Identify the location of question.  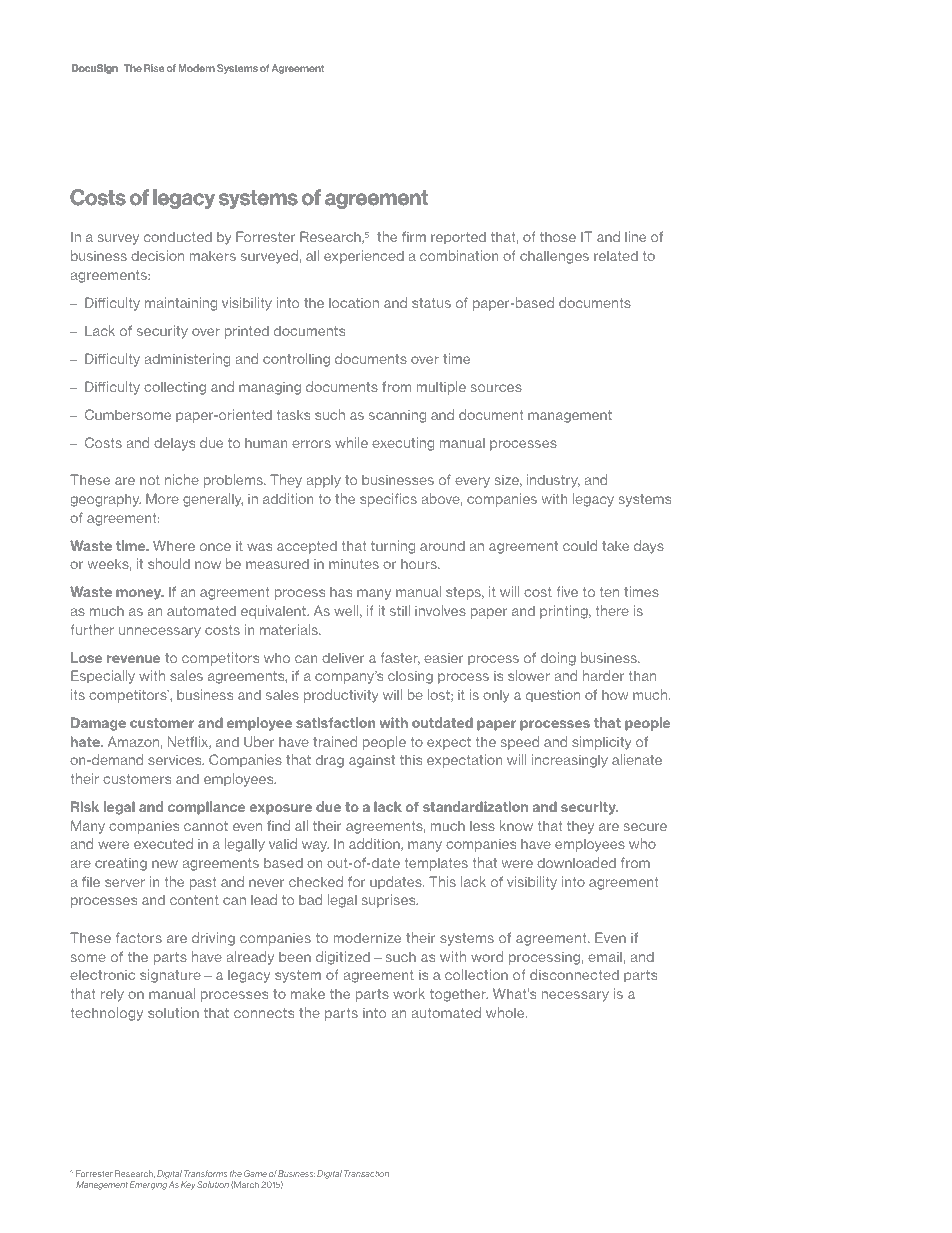
(553, 696).
